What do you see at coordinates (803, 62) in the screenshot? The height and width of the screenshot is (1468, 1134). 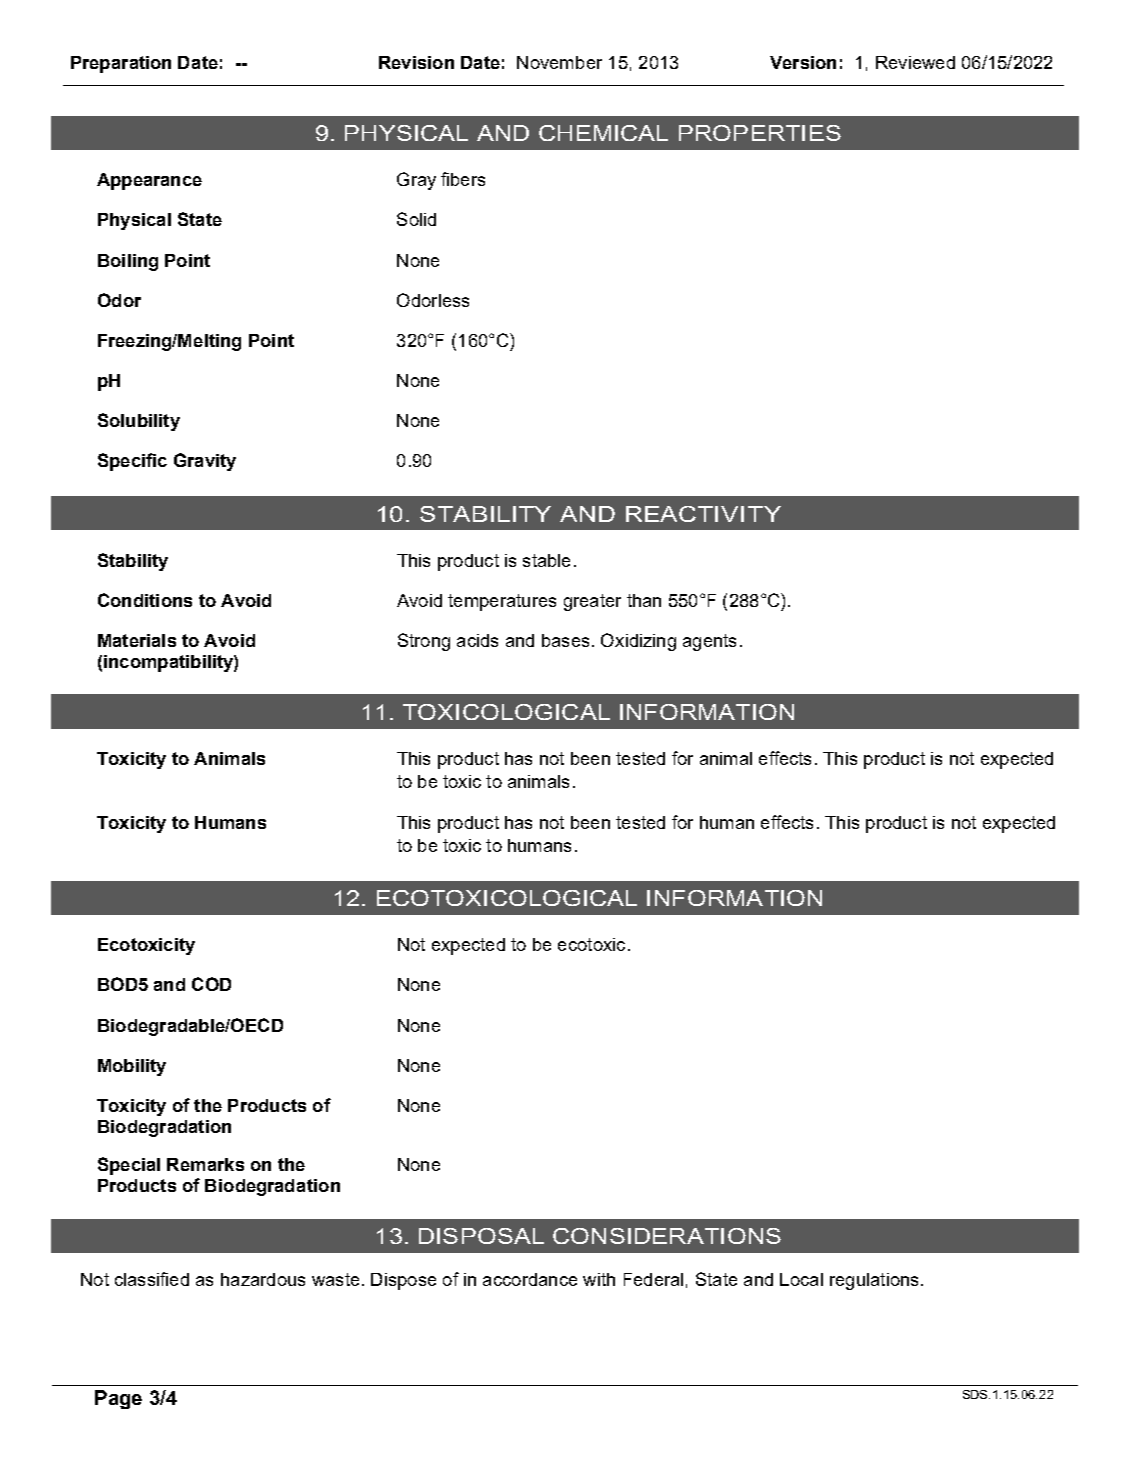 I see `Version` at bounding box center [803, 62].
